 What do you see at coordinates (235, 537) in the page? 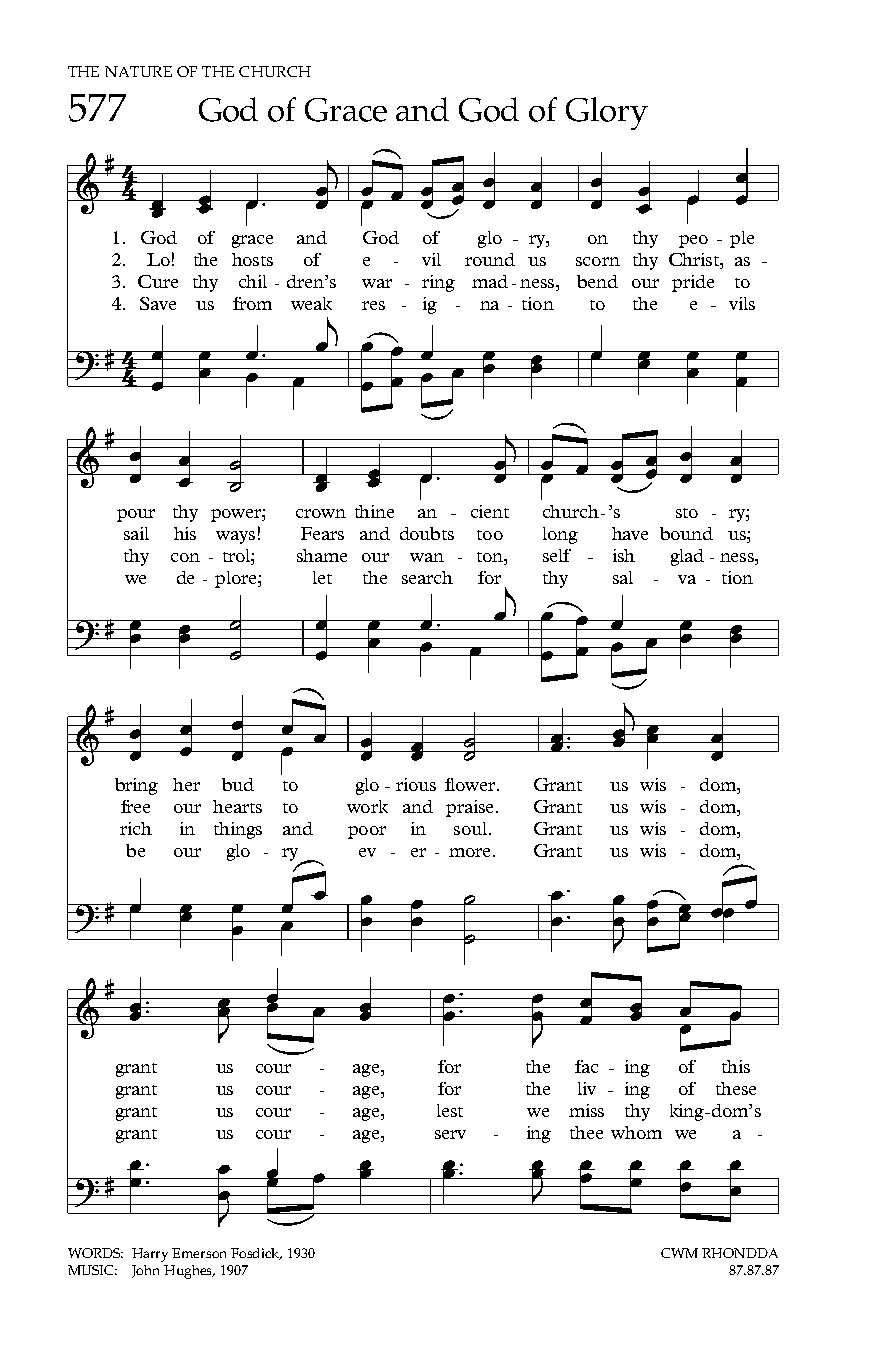
I see `ways` at bounding box center [235, 537].
